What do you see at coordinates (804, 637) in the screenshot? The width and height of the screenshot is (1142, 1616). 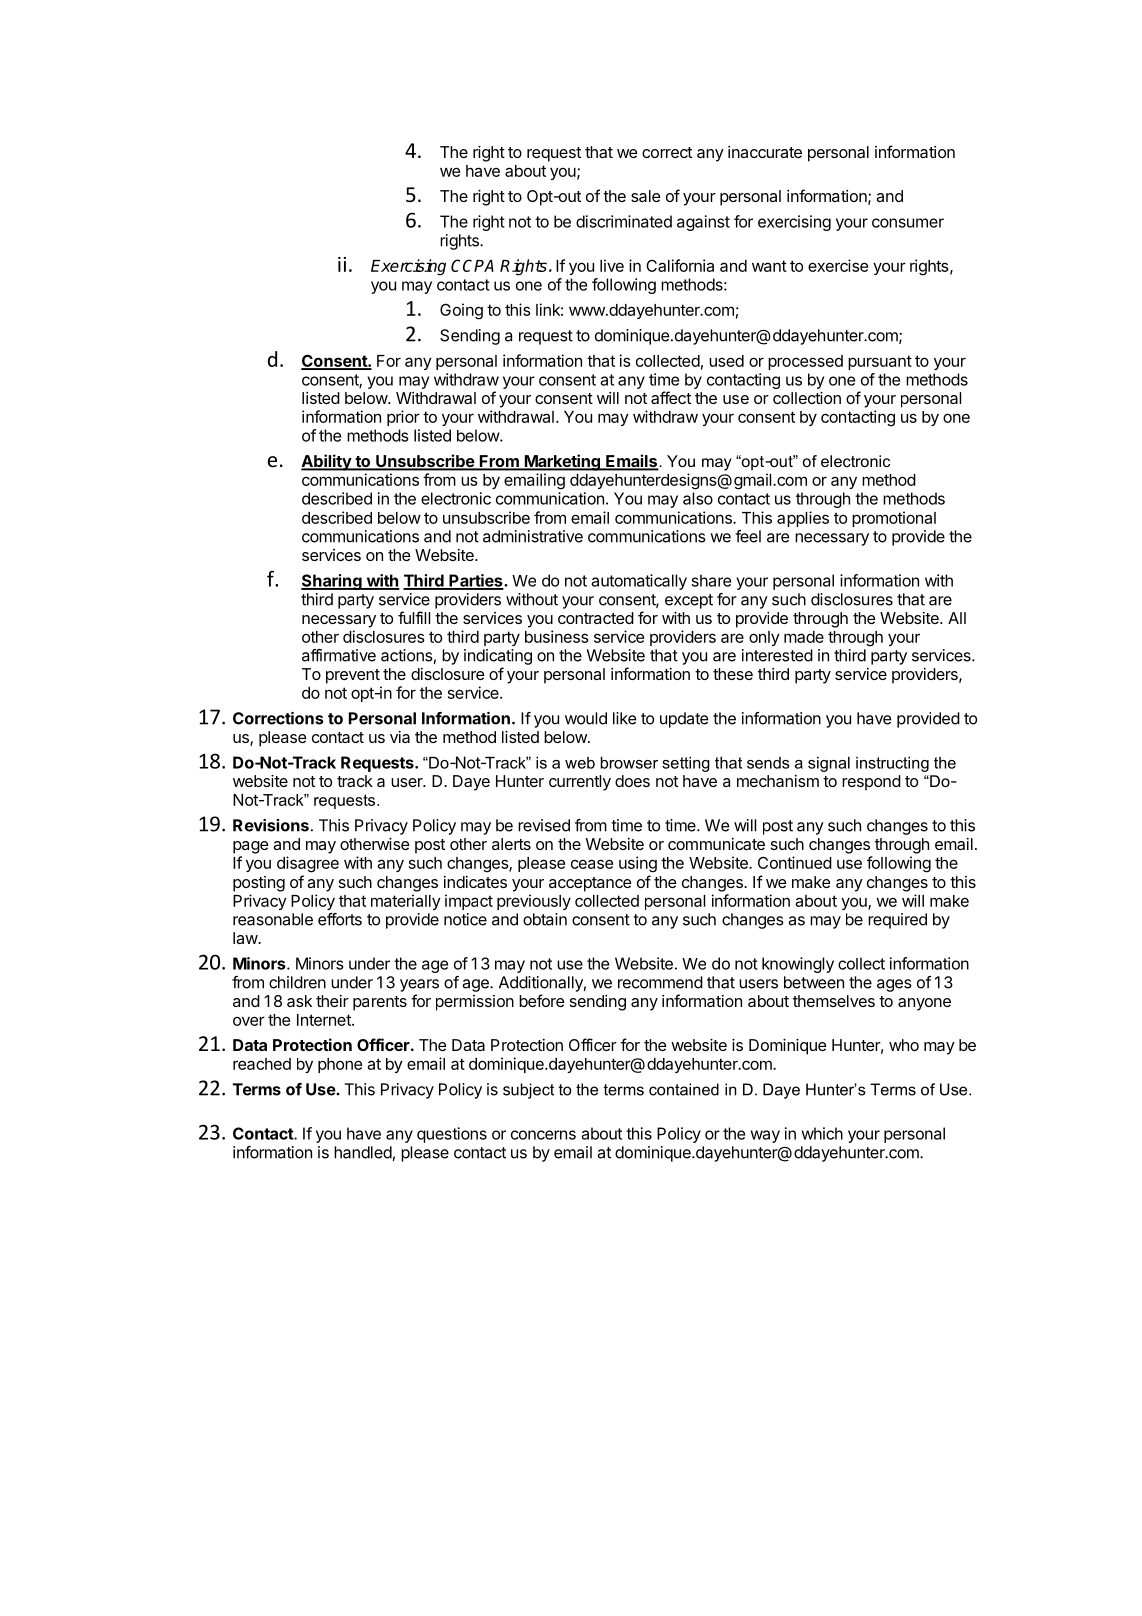 I see `made` at bounding box center [804, 637].
